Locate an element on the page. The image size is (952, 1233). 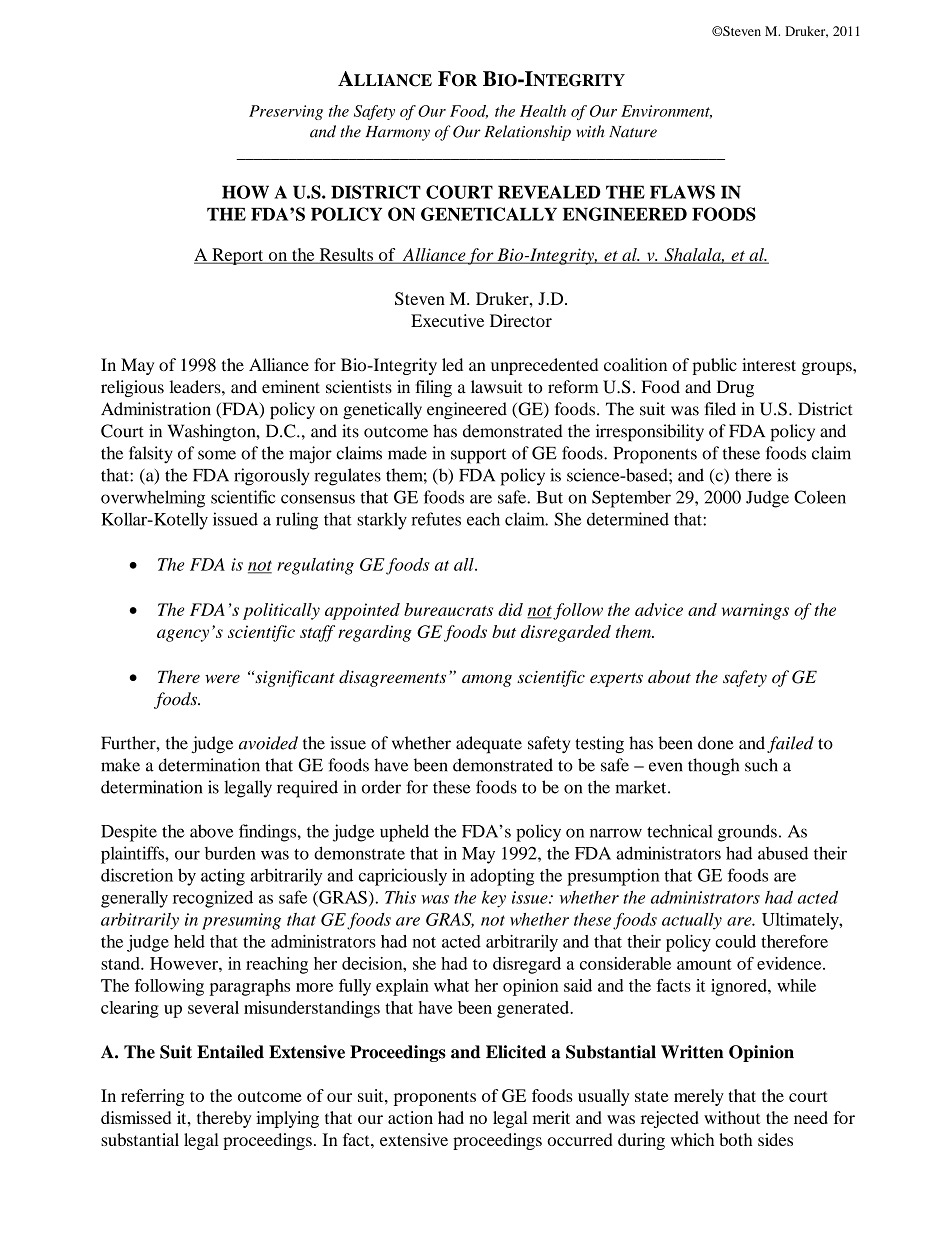
referring is located at coordinates (152, 1097).
